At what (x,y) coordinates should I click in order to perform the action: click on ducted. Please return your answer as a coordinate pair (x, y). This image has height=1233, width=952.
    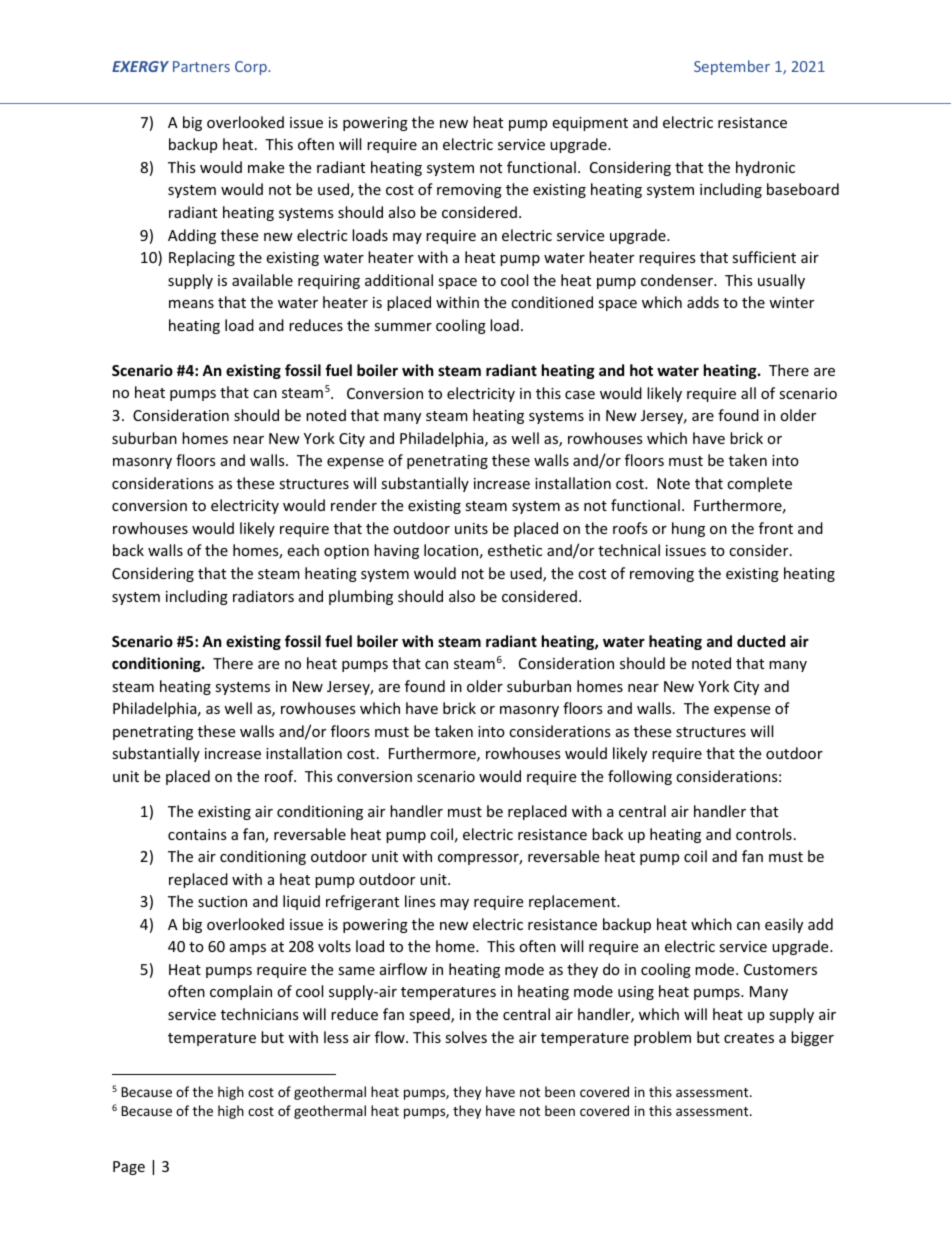
    Looking at the image, I should click on (761, 641).
